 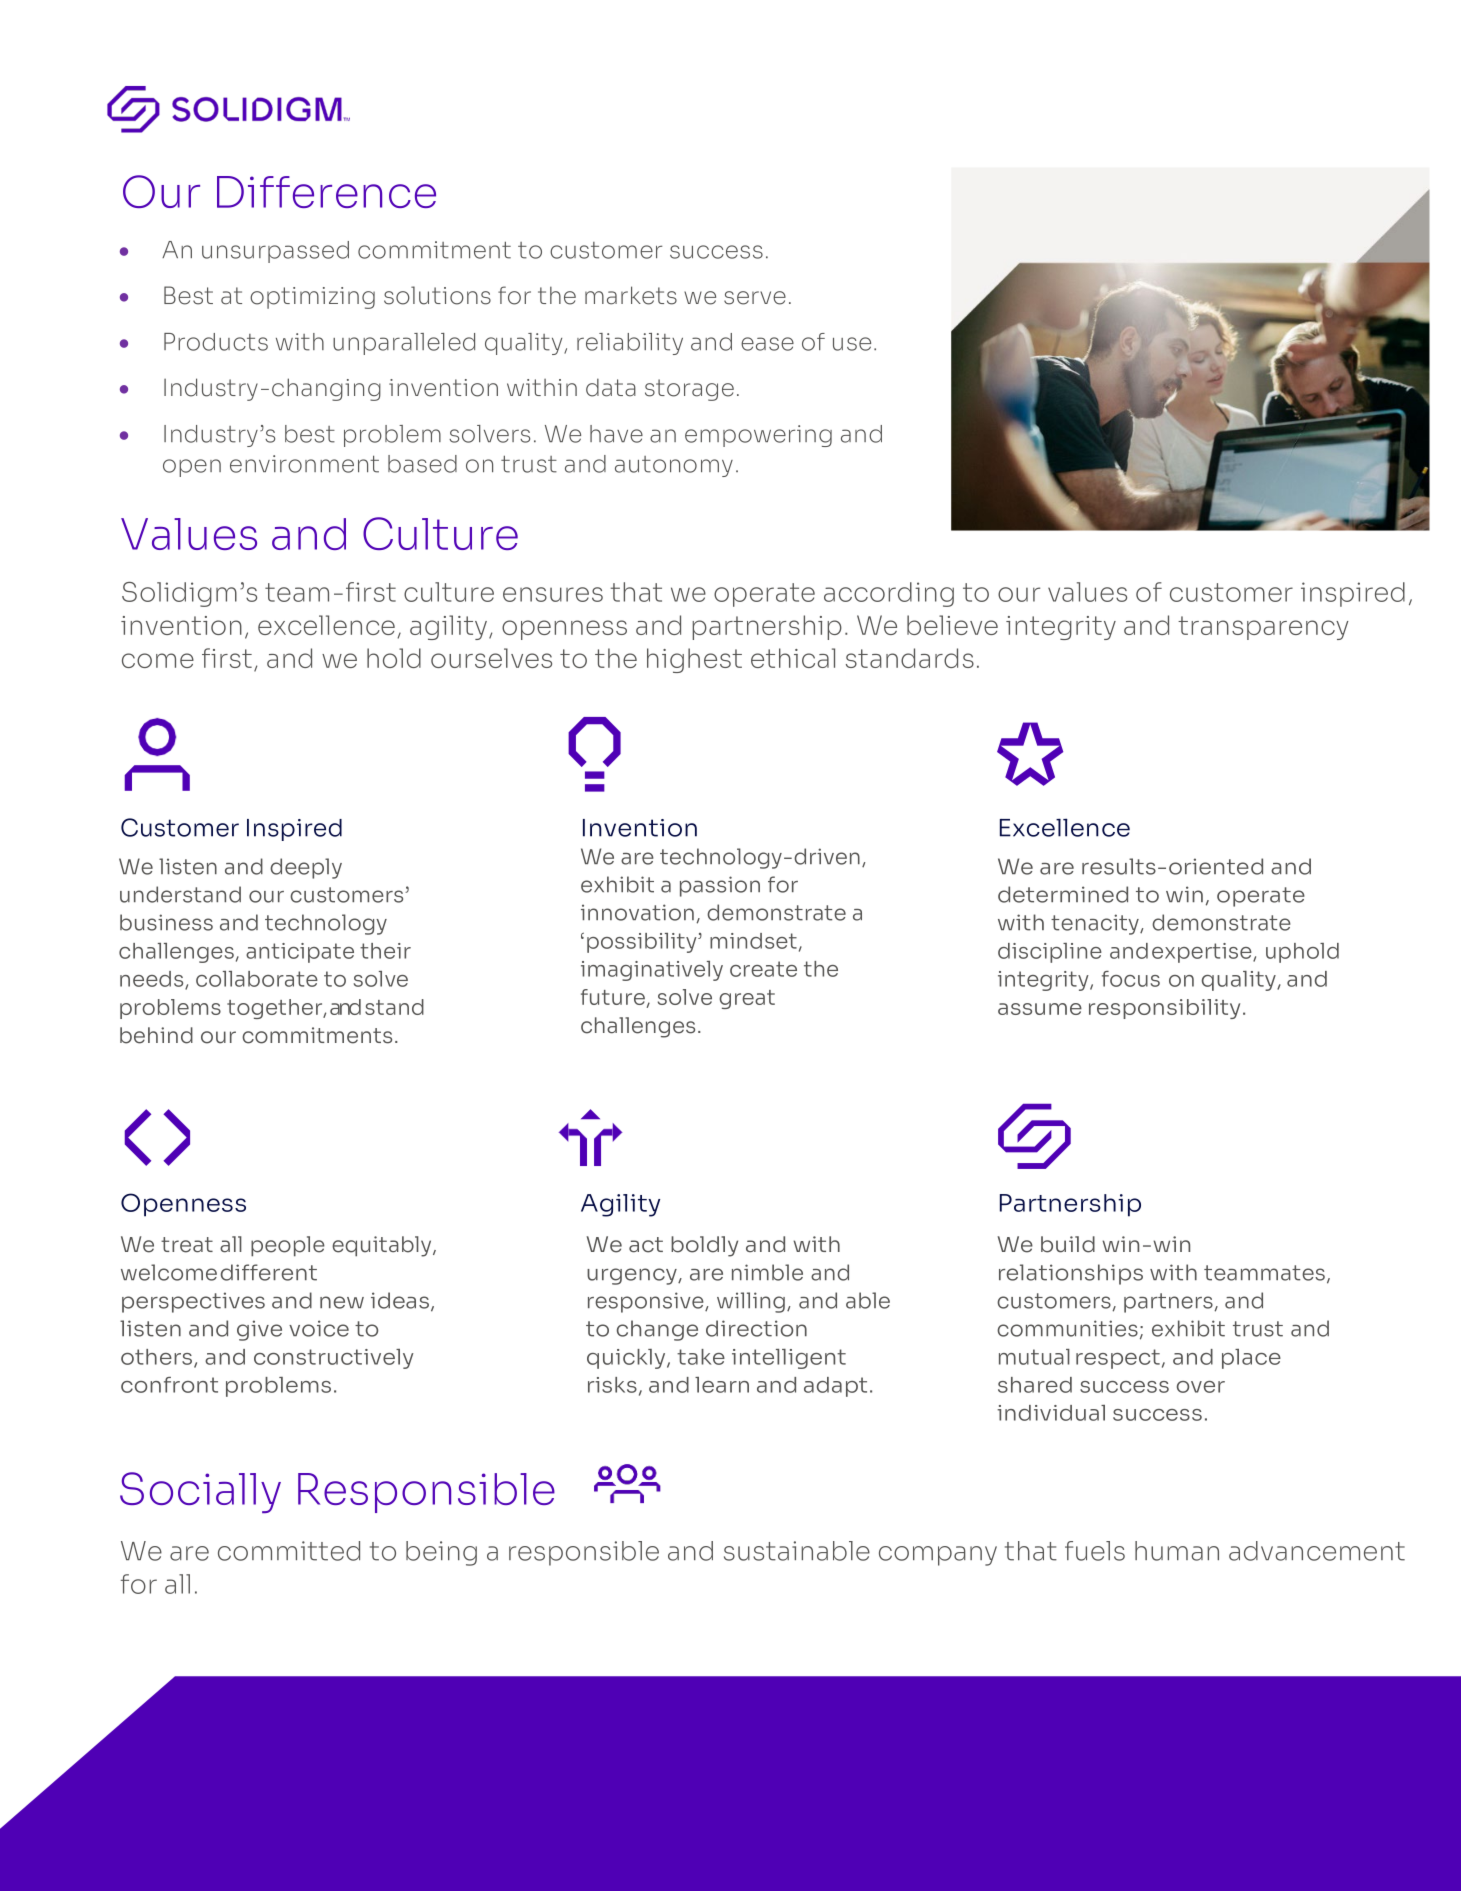 I want to click on unsurpassed, so click(x=275, y=252).
